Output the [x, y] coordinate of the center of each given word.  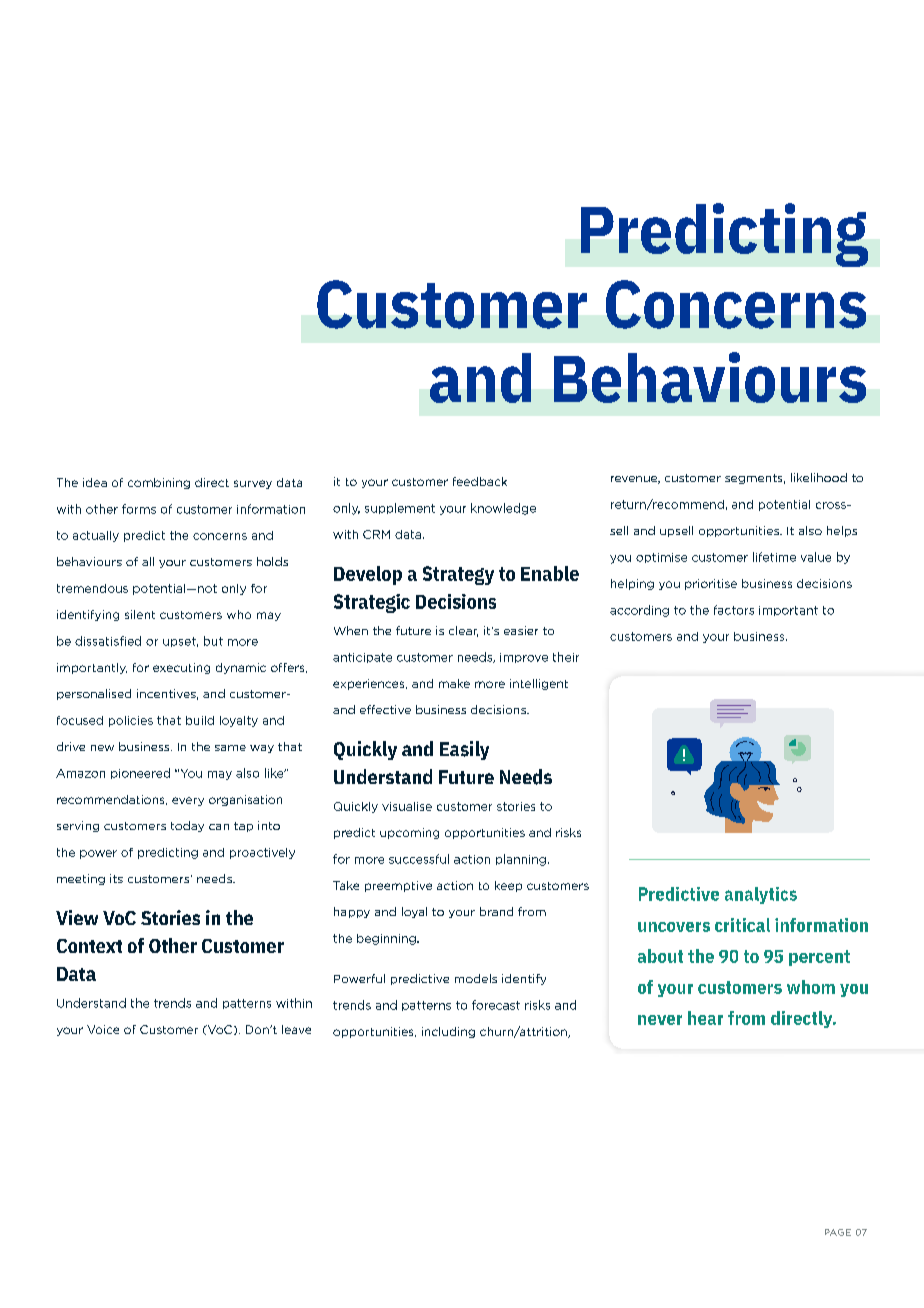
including [448, 1032]
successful [419, 859]
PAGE [838, 1232]
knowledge [503, 509]
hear [705, 1018]
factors [734, 610]
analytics [761, 895]
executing [181, 668]
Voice [103, 1029]
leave [296, 1029]
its [116, 878]
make [454, 683]
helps [842, 531]
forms [139, 509]
